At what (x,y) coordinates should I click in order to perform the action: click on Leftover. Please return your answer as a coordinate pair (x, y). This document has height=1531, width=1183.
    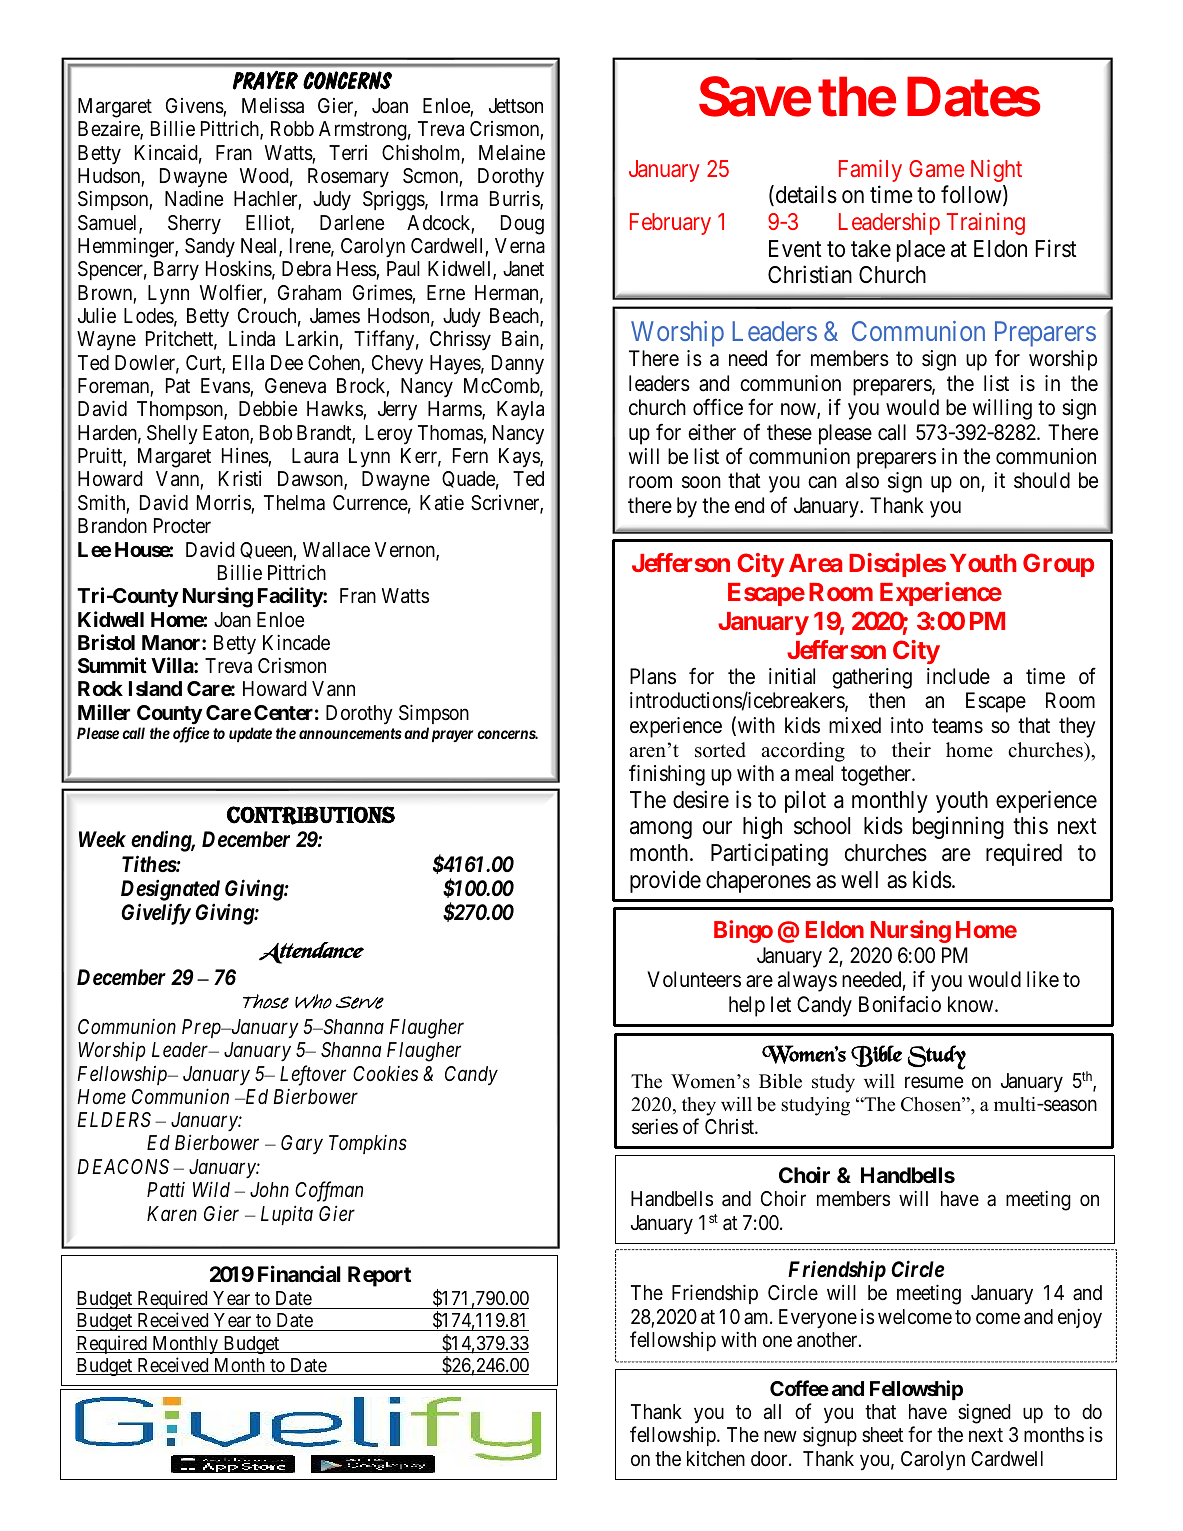
    Looking at the image, I should click on (313, 1075).
